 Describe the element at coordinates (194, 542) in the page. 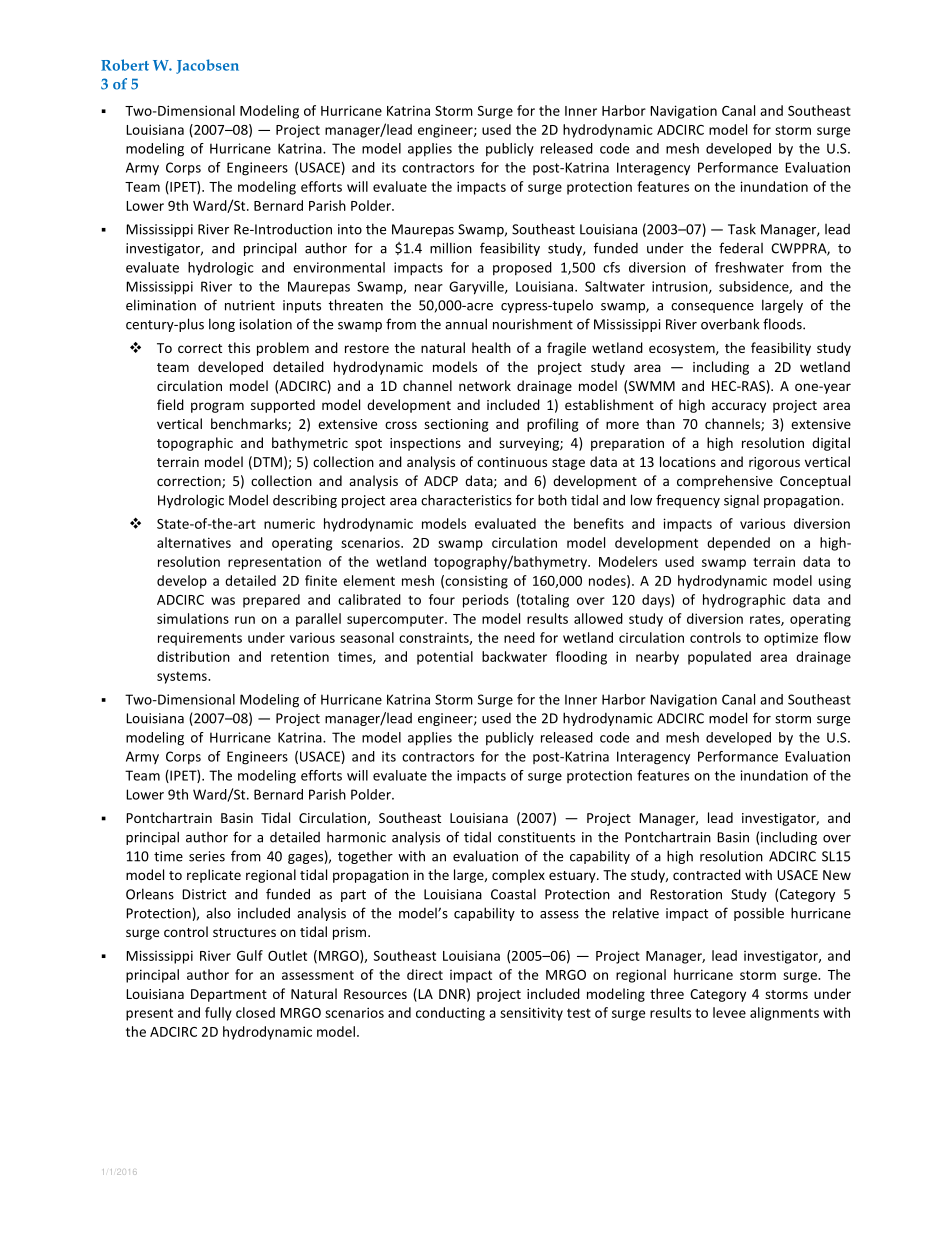

I see `alternatives` at that location.
